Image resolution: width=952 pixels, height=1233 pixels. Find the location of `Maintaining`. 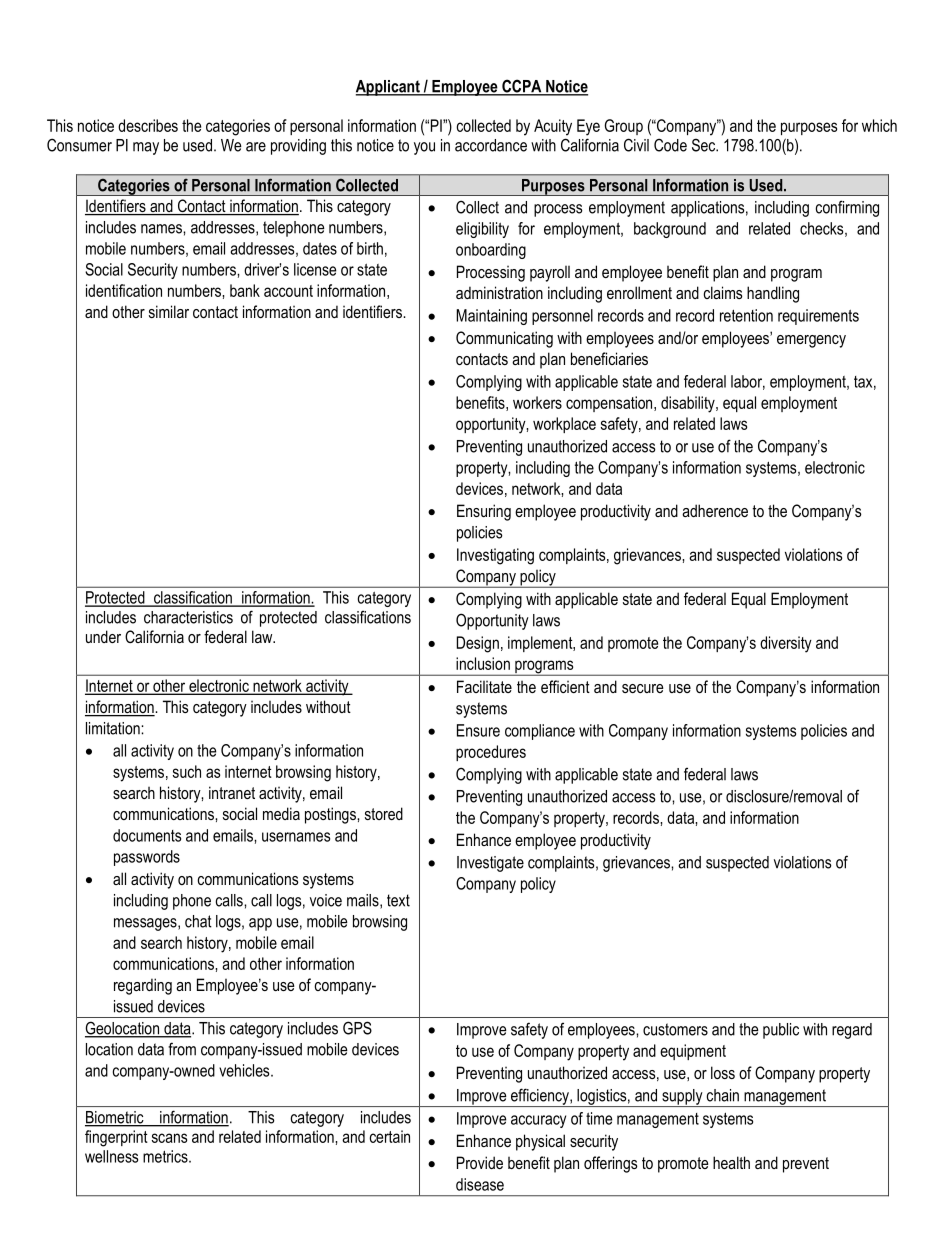

Maintaining is located at coordinates (491, 317).
